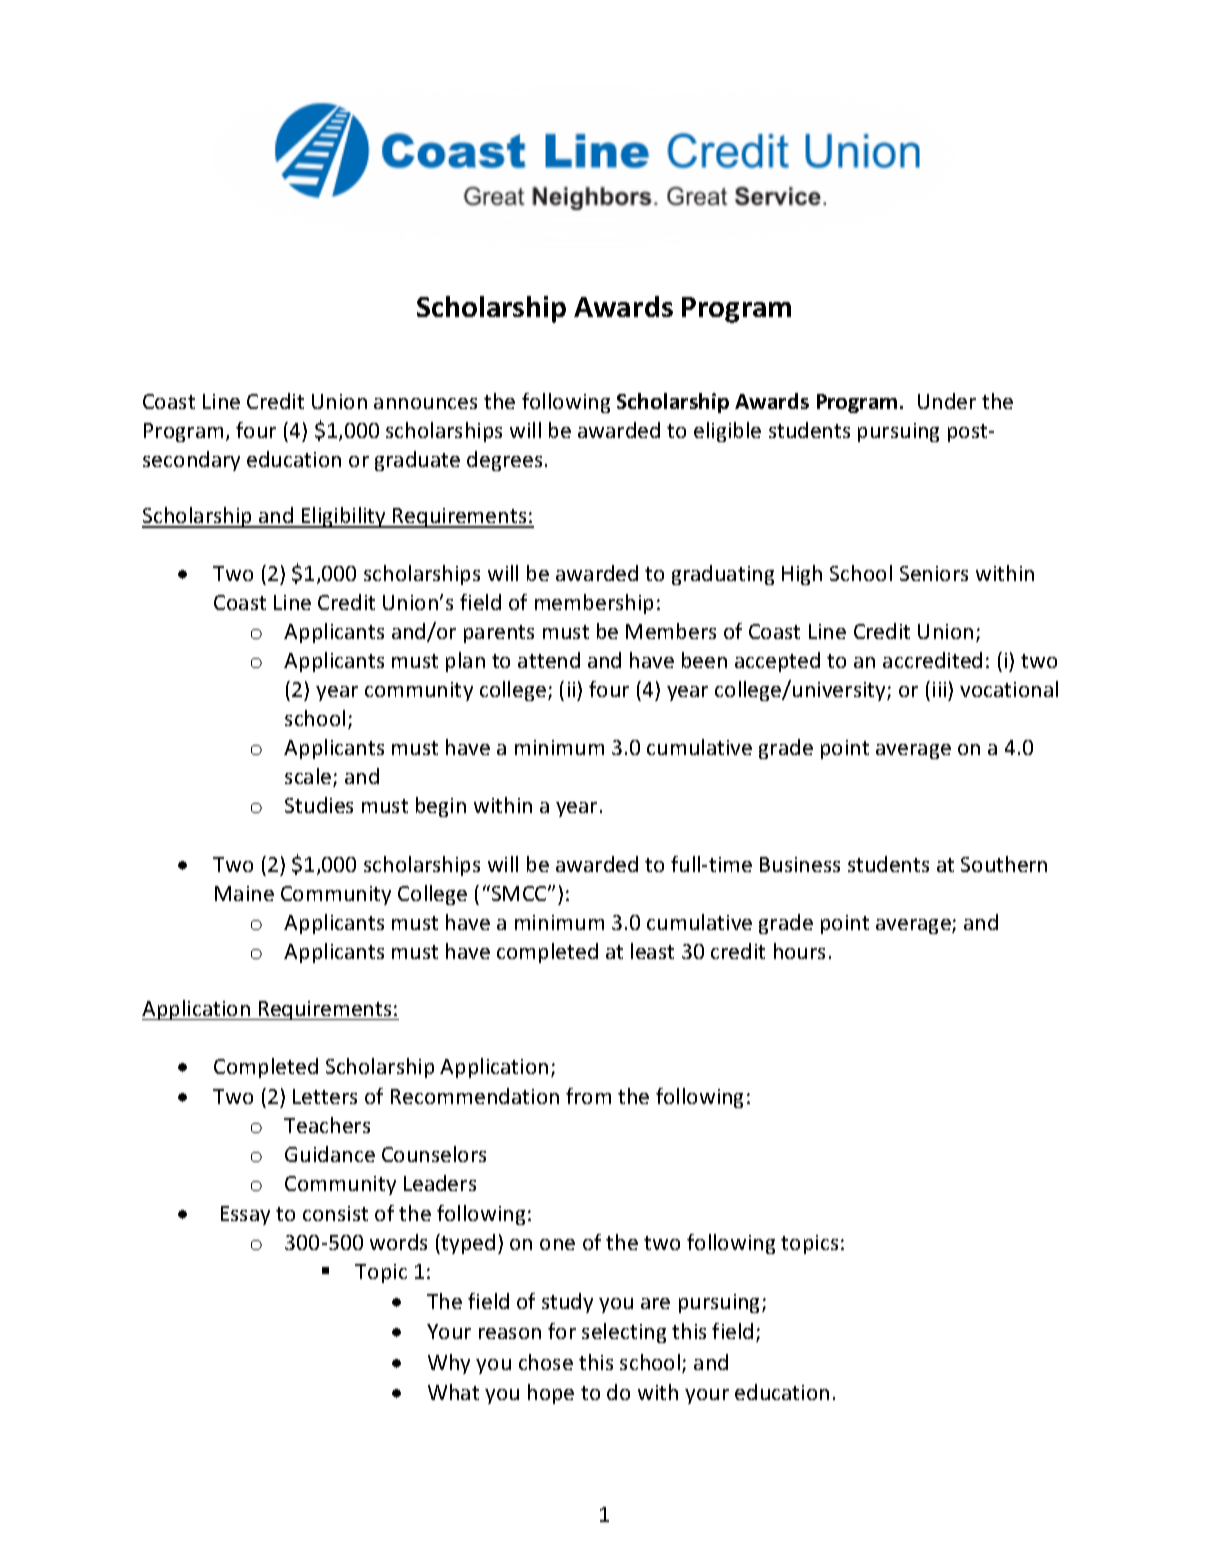 Image resolution: width=1210 pixels, height=1566 pixels. What do you see at coordinates (417, 461) in the page?
I see `graduate` at bounding box center [417, 461].
